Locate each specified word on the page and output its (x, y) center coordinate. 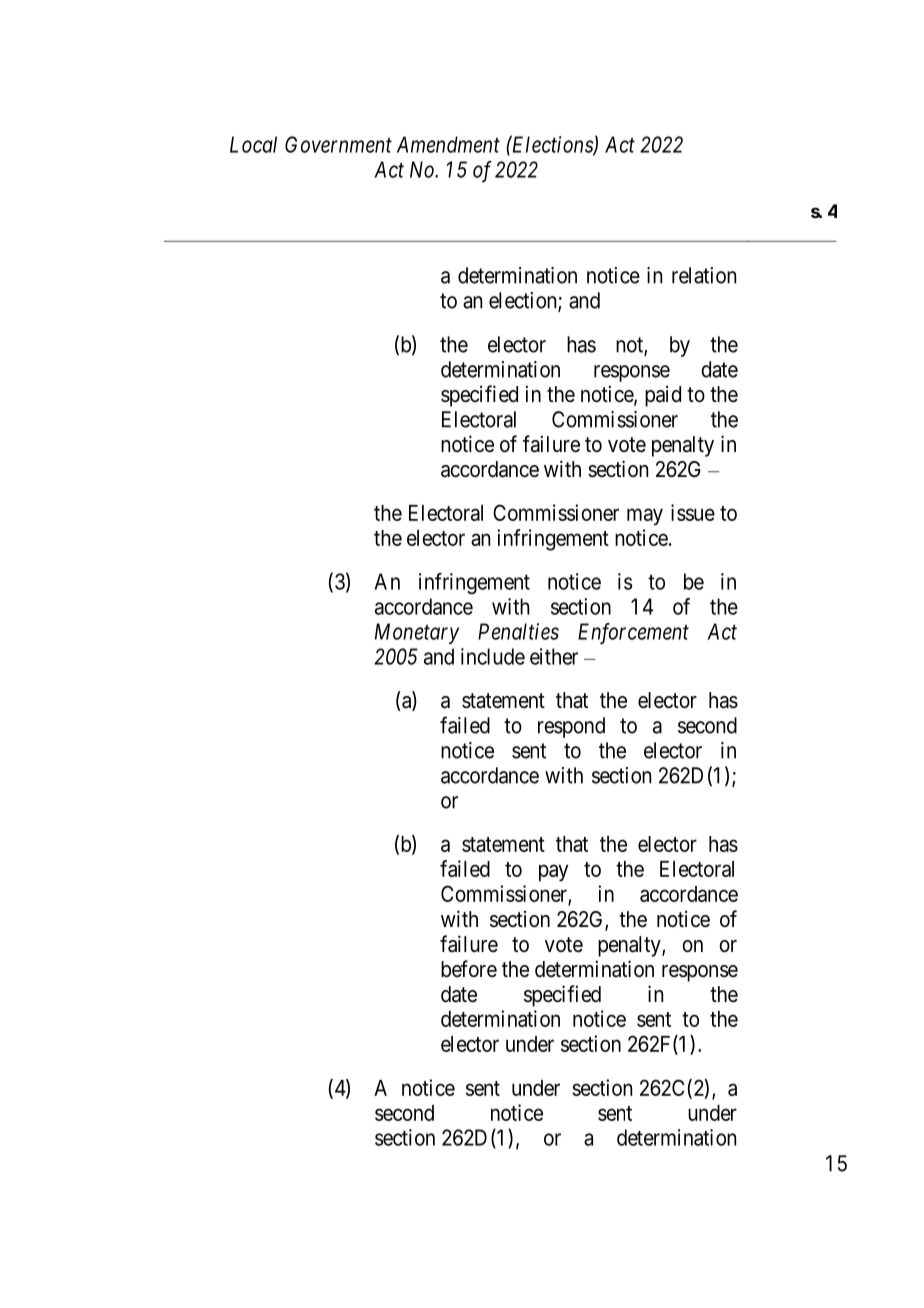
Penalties (518, 631)
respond (571, 727)
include (493, 656)
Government (338, 144)
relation (704, 275)
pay (553, 873)
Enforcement (633, 634)
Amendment (448, 144)
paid (663, 396)
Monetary (417, 633)
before (469, 969)
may (645, 517)
